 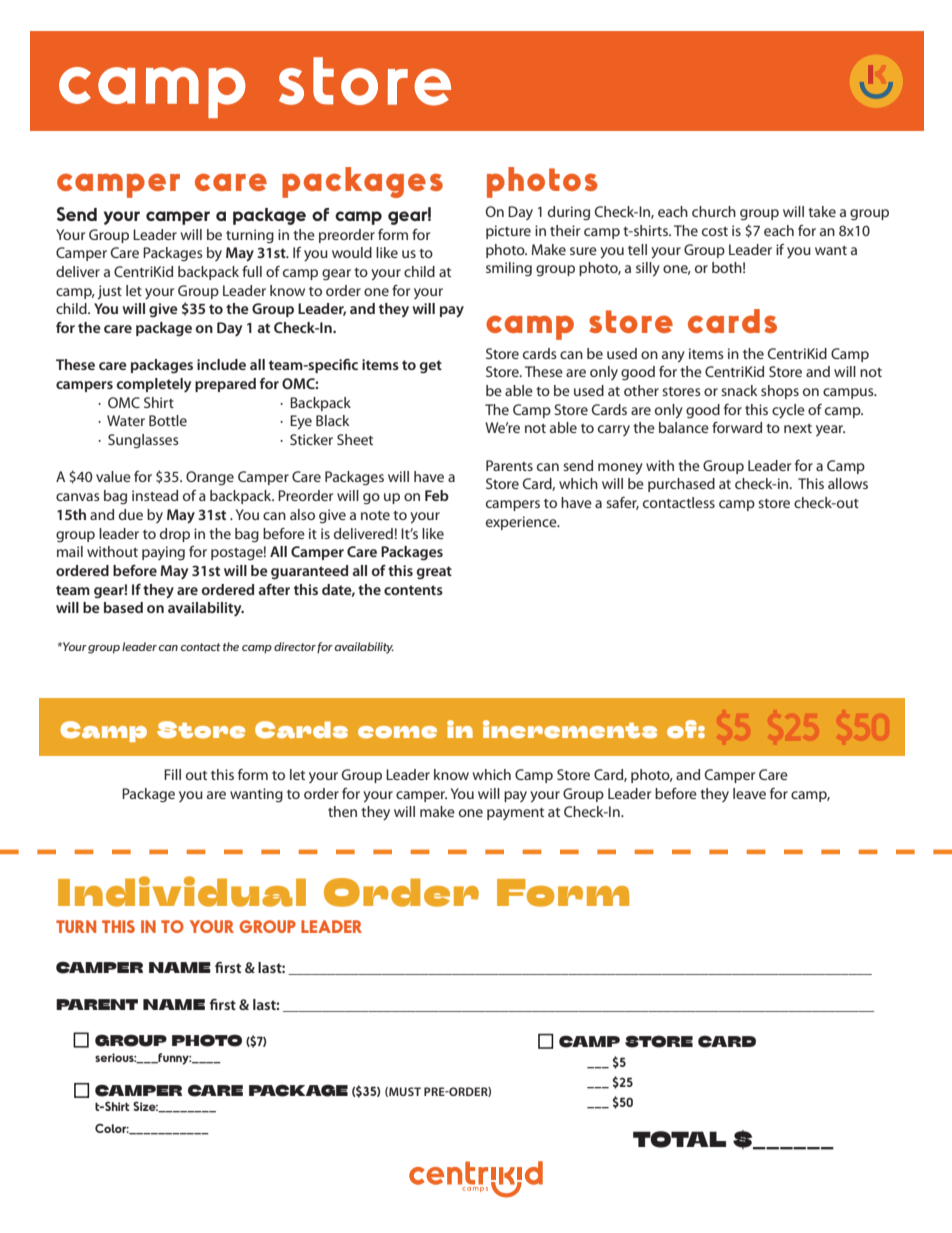 I want to click on just, so click(x=109, y=292).
